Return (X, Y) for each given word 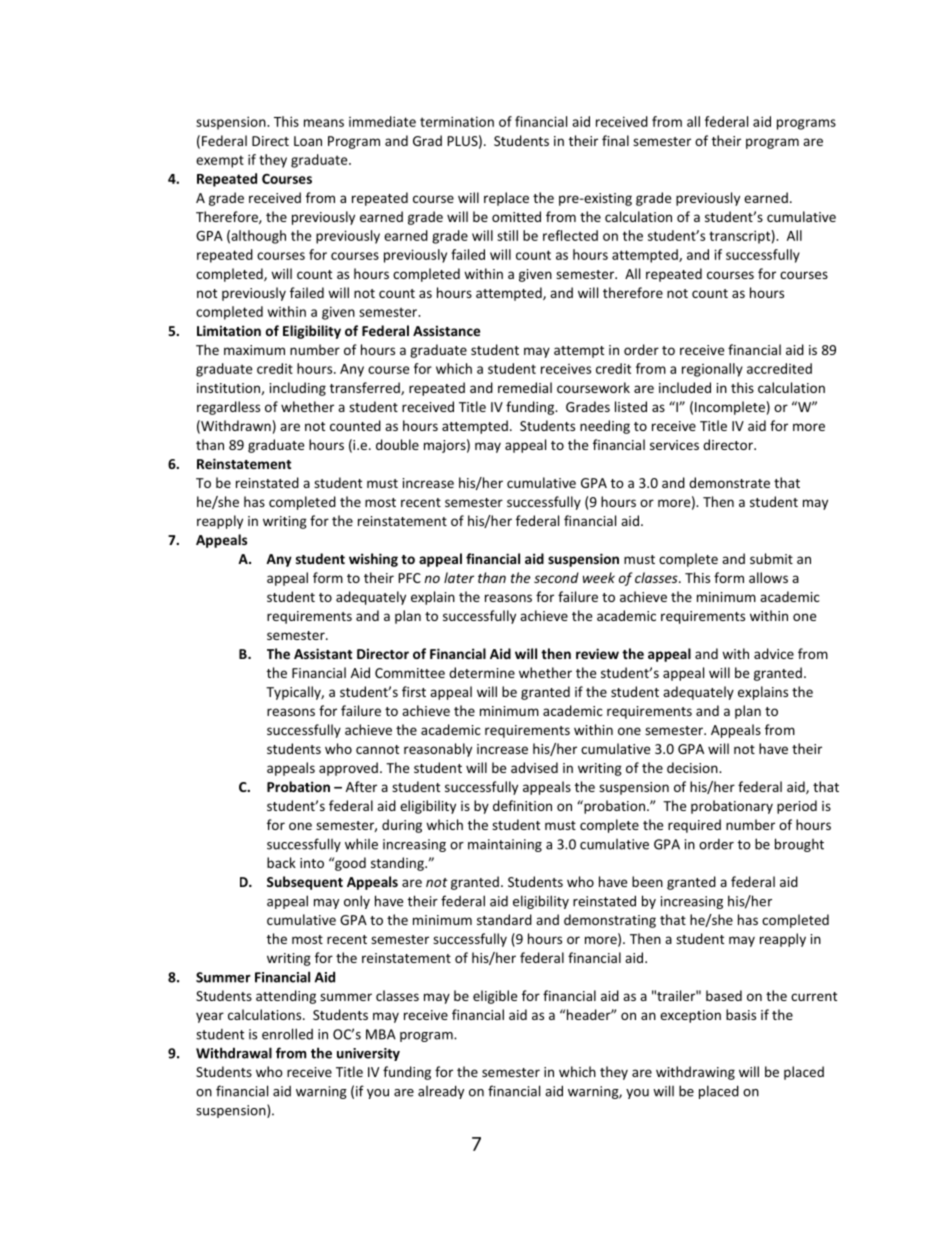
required (694, 826)
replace (506, 199)
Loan (308, 141)
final (615, 140)
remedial (525, 387)
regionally (712, 370)
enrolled (287, 1034)
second (556, 577)
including (298, 389)
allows (768, 577)
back (281, 862)
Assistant (323, 653)
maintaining (505, 845)
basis (741, 1014)
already (441, 1092)
